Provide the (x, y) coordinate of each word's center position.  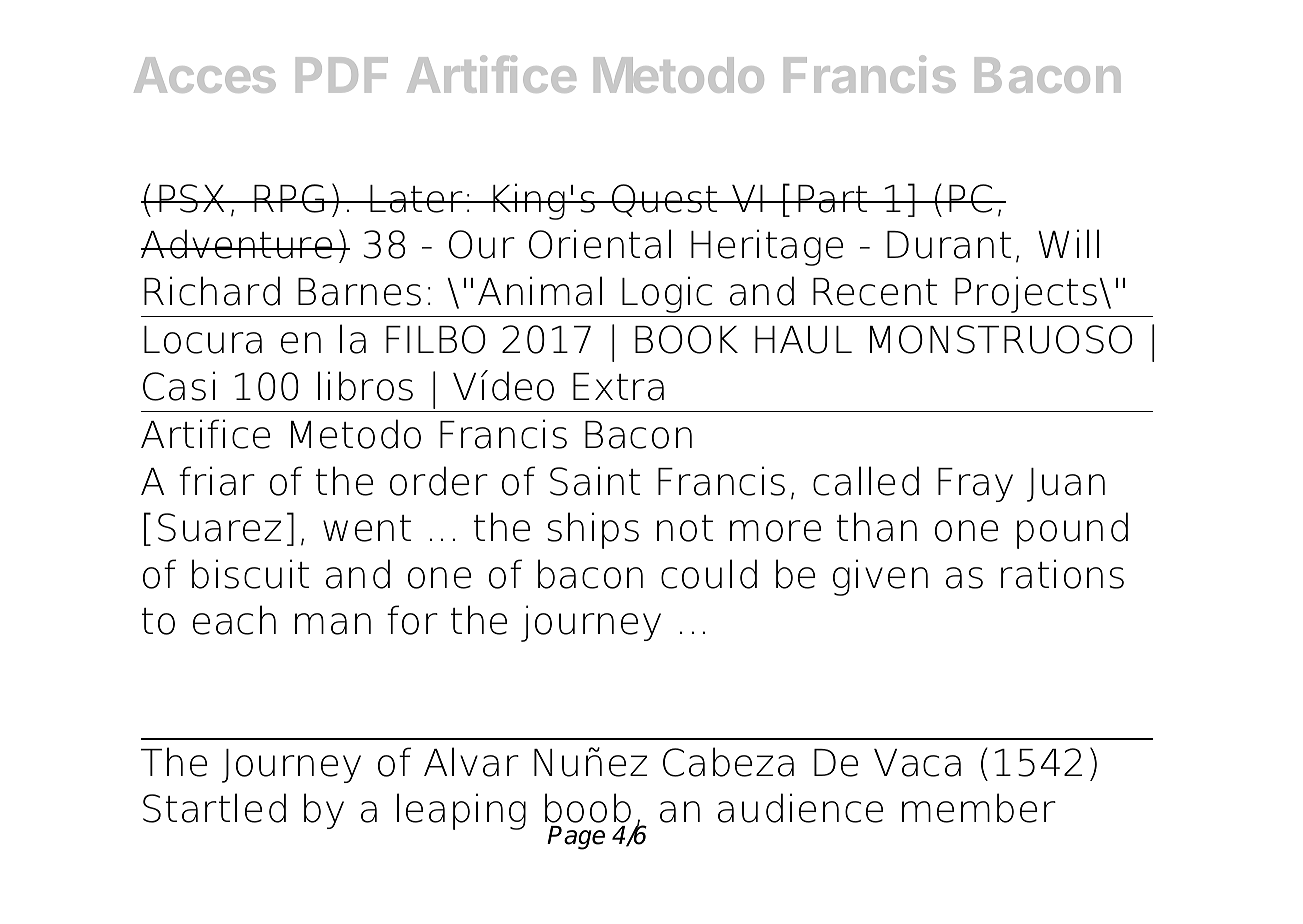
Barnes (359, 292)
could (709, 574)
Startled (214, 808)
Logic (667, 294)
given (880, 577)
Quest (665, 200)
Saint (595, 481)
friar (217, 481)
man (333, 624)
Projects (1027, 294)
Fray (975, 485)
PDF (342, 75)
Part (833, 199)
